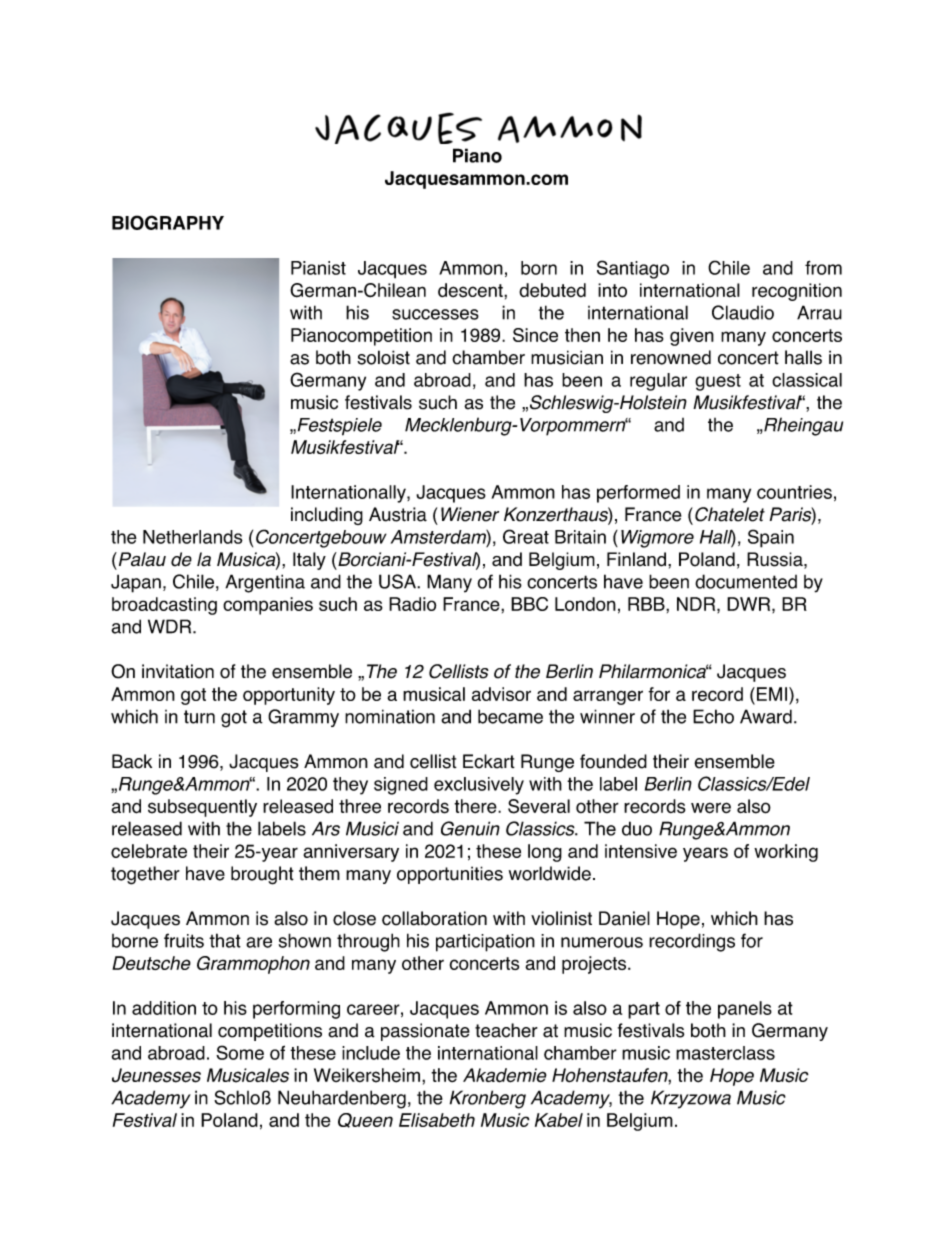 The width and height of the screenshot is (952, 1233). Describe the element at coordinates (240, 1052) in the screenshot. I see `Some` at that location.
